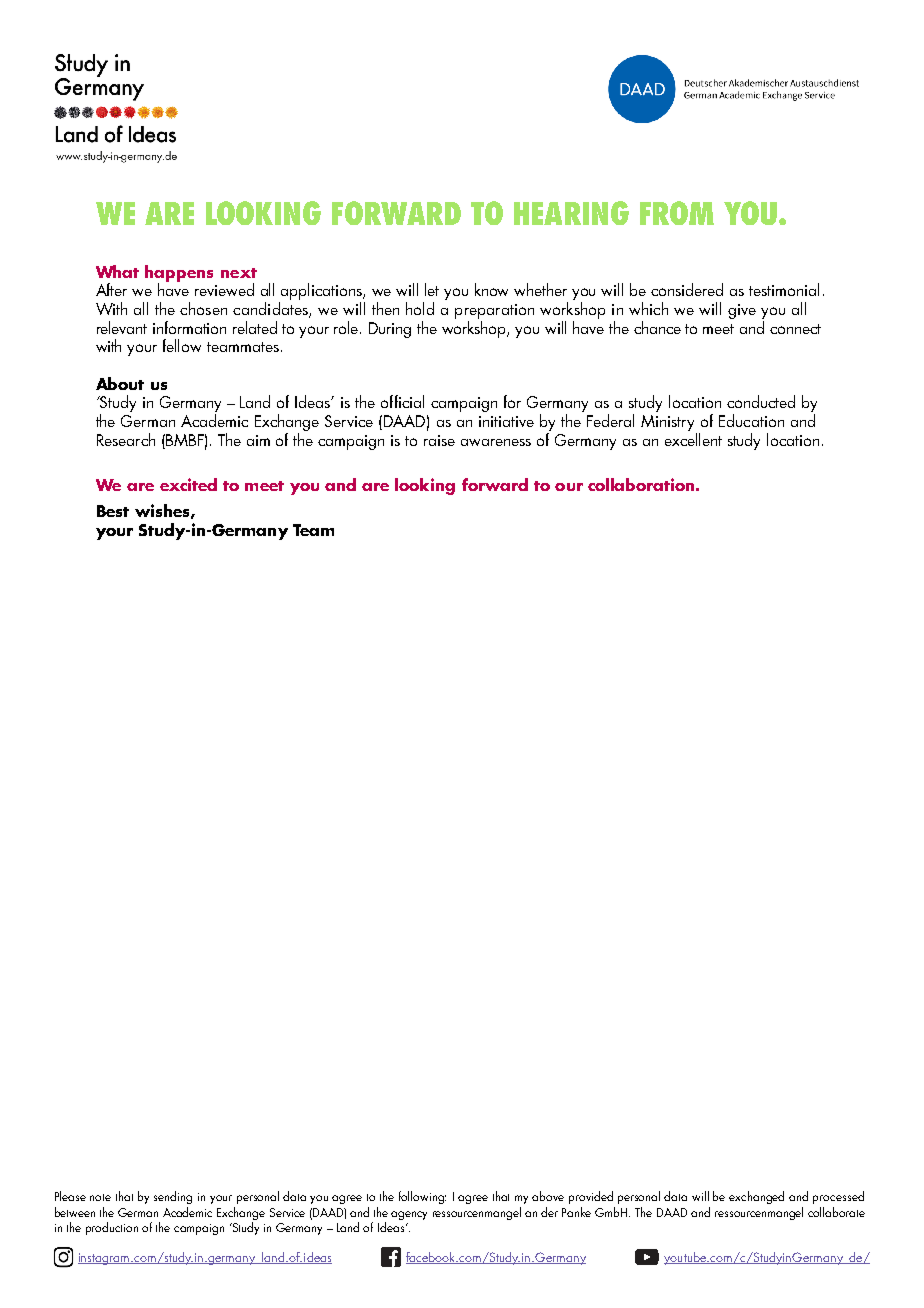 The height and width of the screenshot is (1308, 924). Describe the element at coordinates (100, 1197) in the screenshot. I see `note` at that location.
